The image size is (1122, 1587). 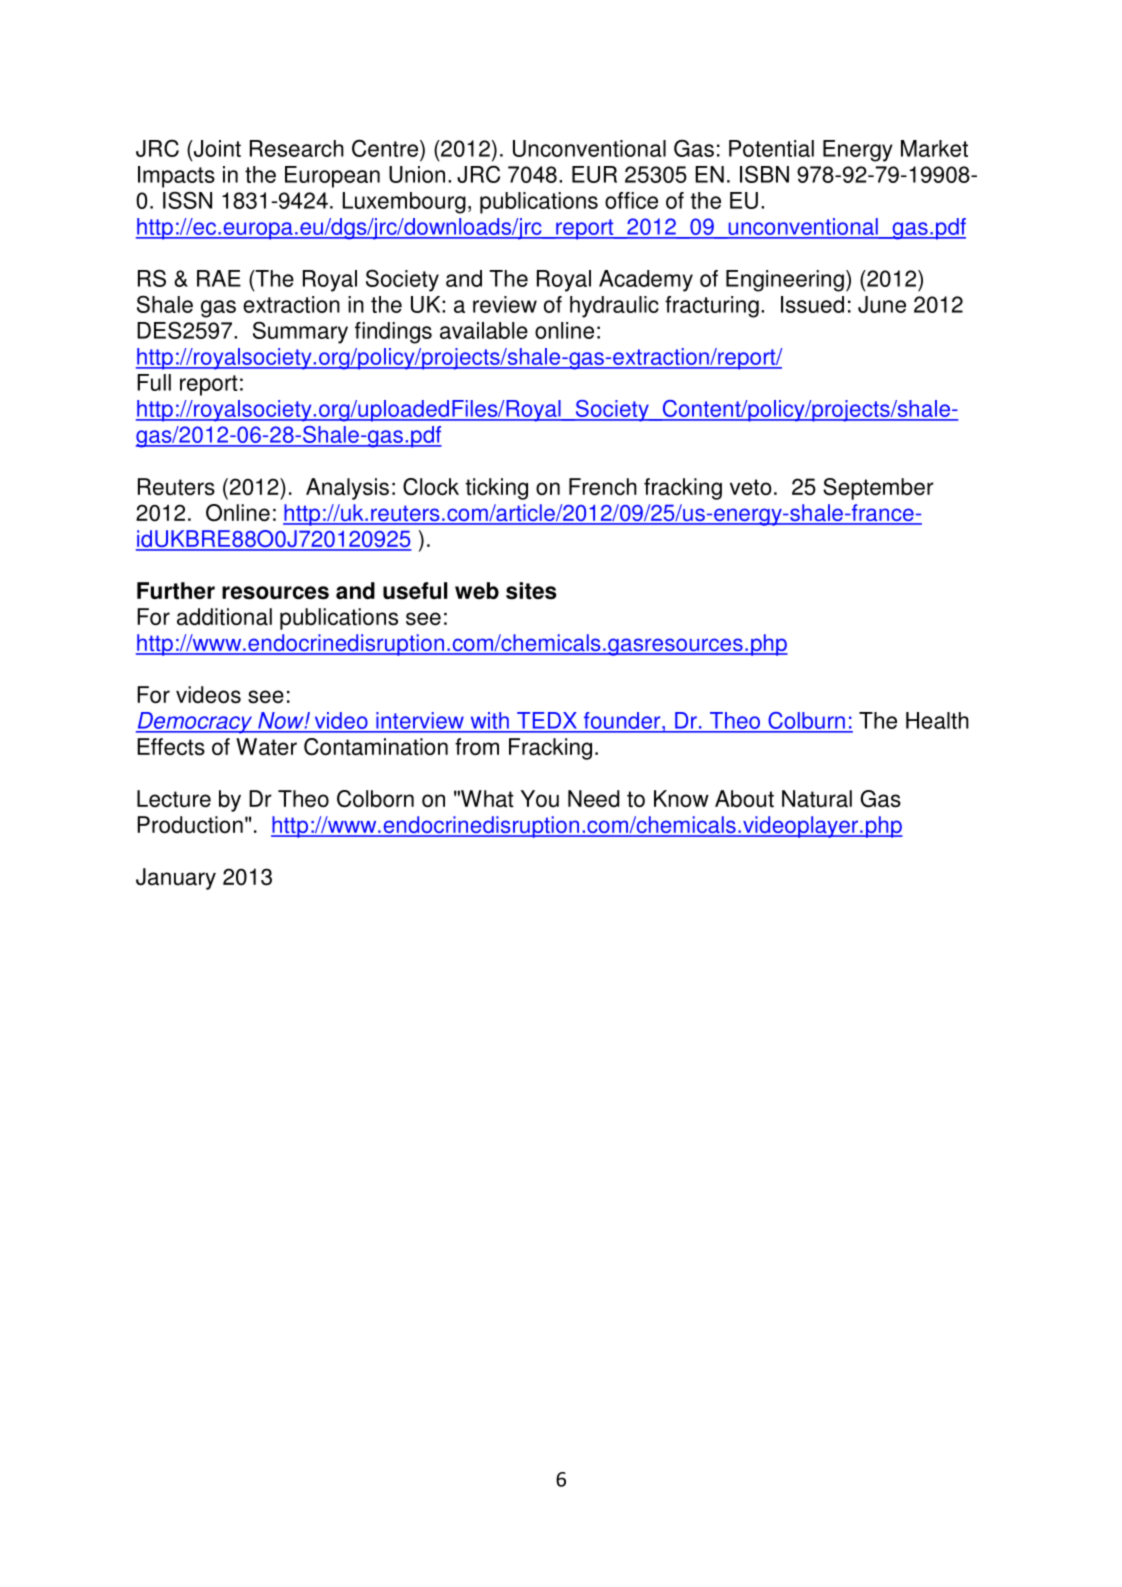 What do you see at coordinates (631, 200) in the document?
I see `office` at bounding box center [631, 200].
